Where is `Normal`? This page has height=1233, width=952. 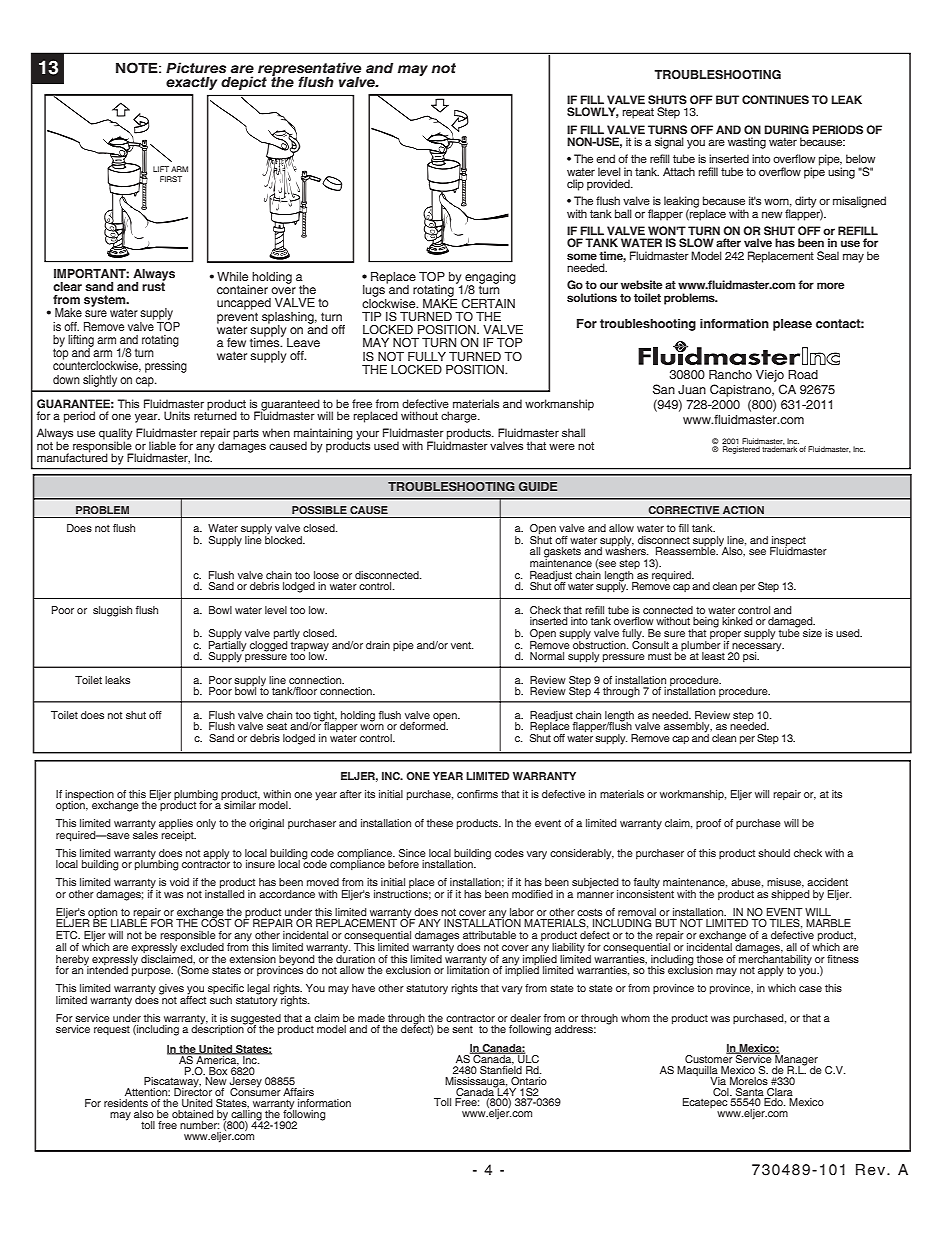 Normal is located at coordinates (547, 656).
